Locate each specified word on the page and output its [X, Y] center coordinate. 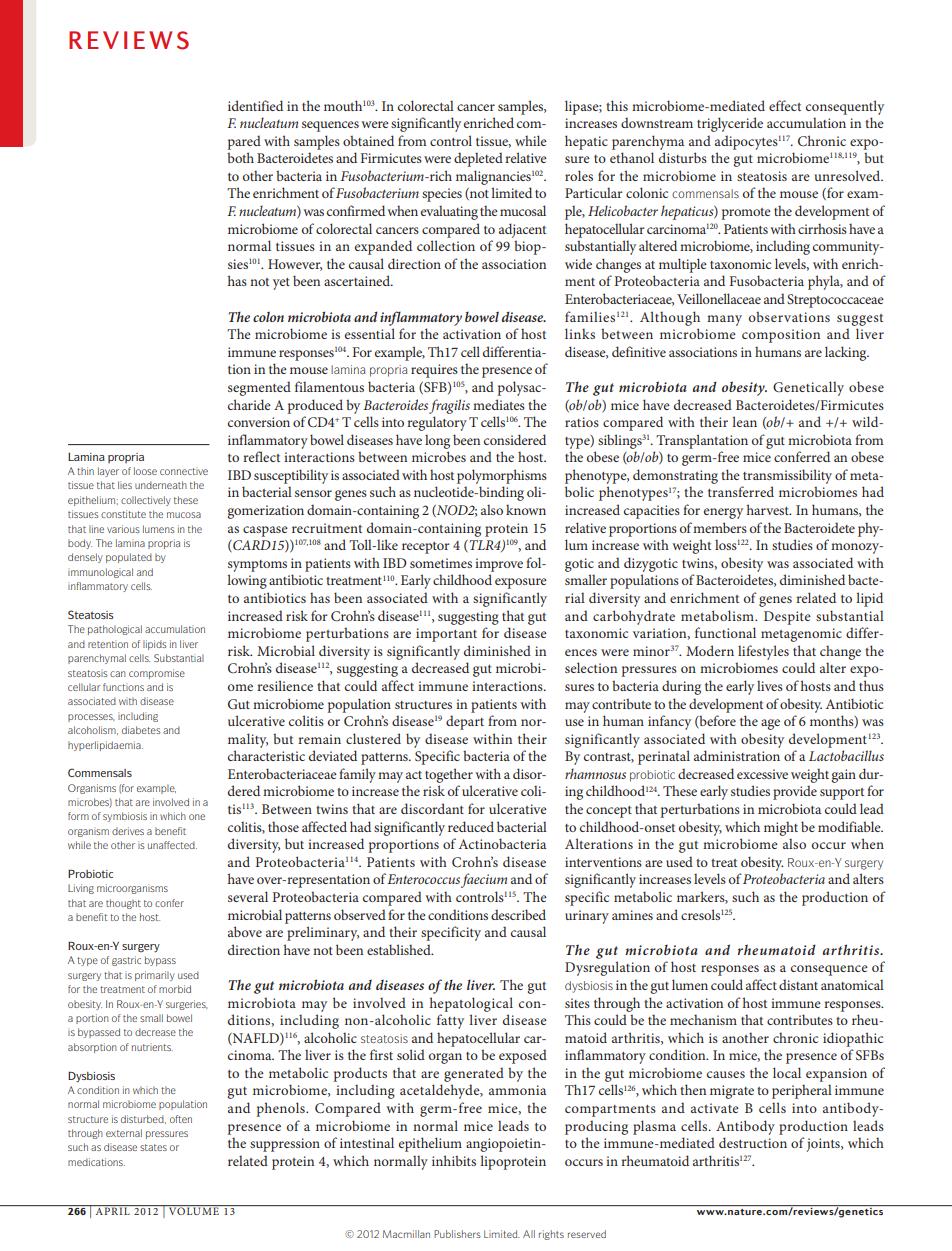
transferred [741, 491]
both [240, 157]
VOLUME [194, 1211]
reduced [471, 826]
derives [128, 831]
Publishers [457, 1234]
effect [785, 105]
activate [715, 1108]
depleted [478, 159]
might [781, 828]
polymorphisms [502, 476]
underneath [161, 485]
